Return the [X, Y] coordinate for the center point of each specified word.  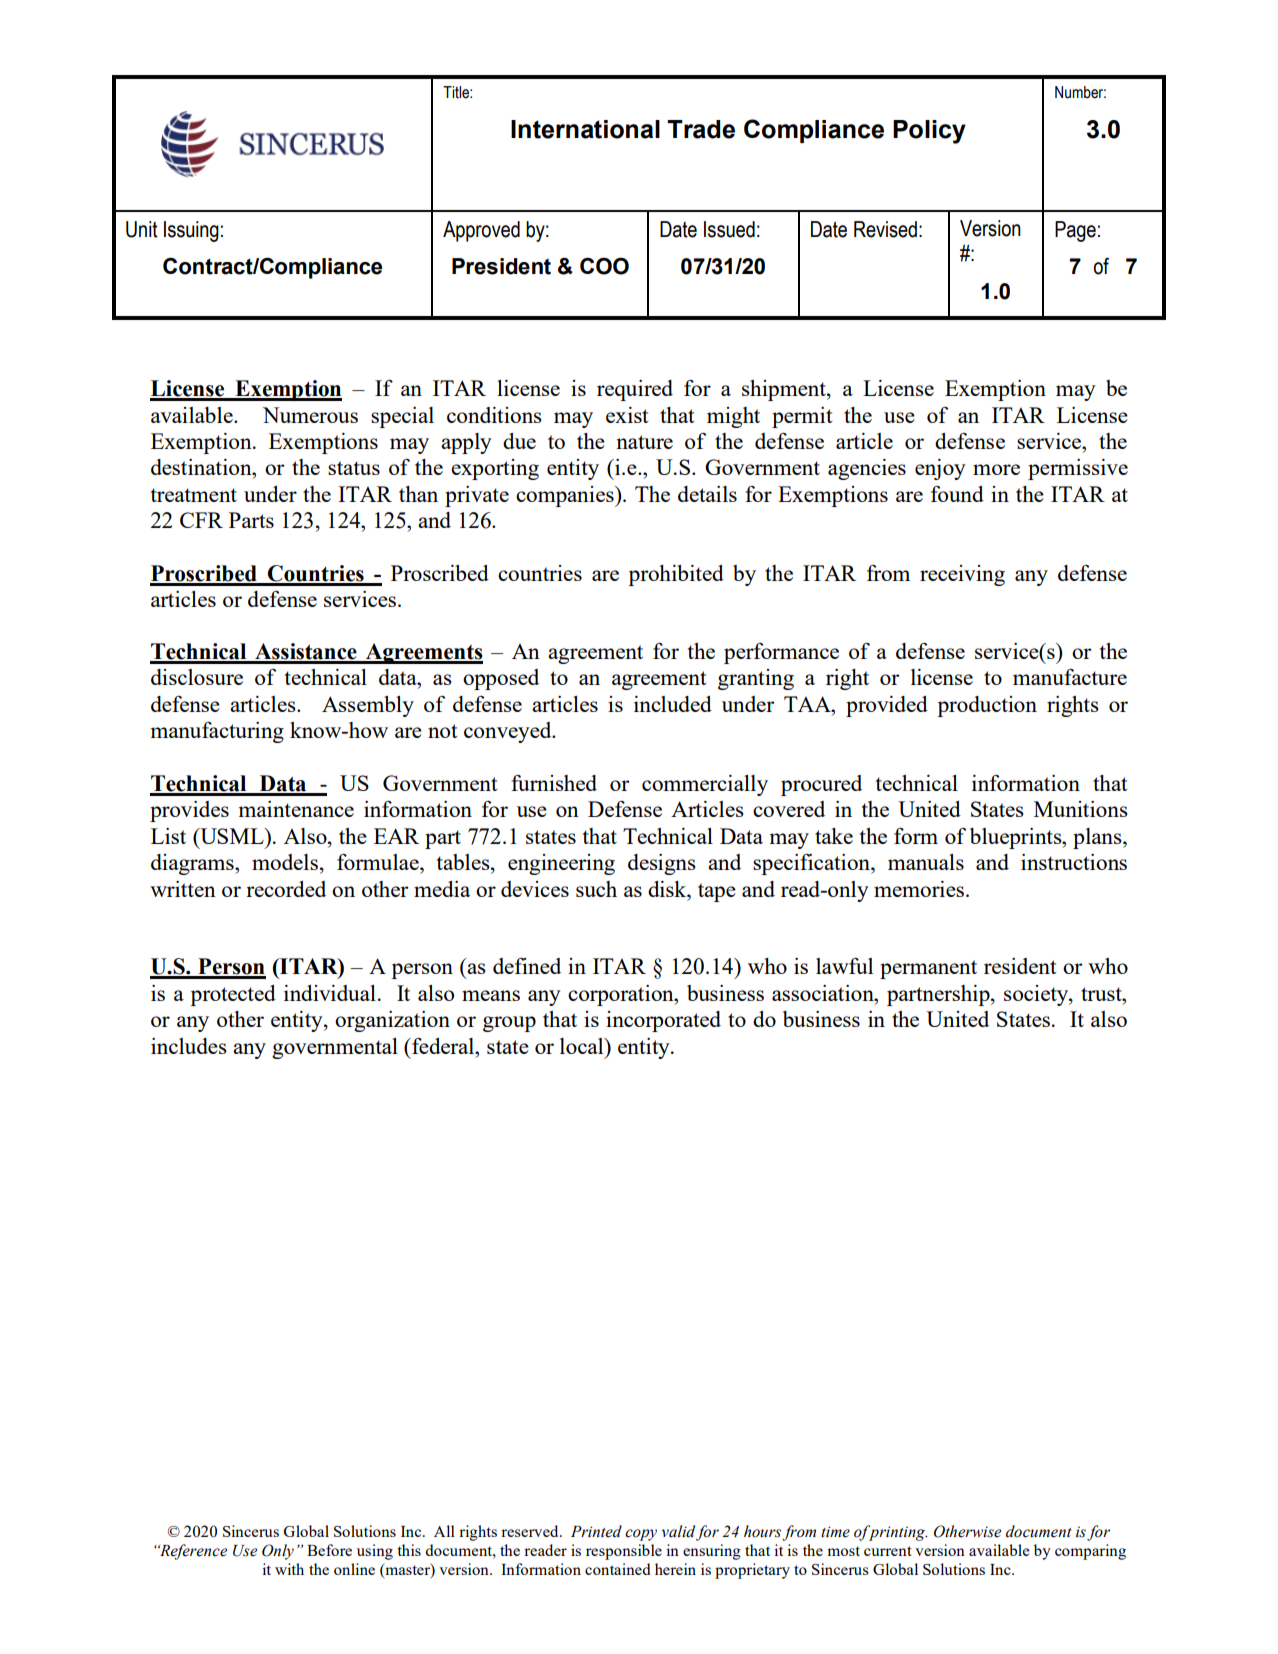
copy [641, 1535]
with [289, 1569]
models [285, 862]
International [585, 129]
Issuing [191, 231]
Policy [929, 132]
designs [662, 864]
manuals [926, 862]
